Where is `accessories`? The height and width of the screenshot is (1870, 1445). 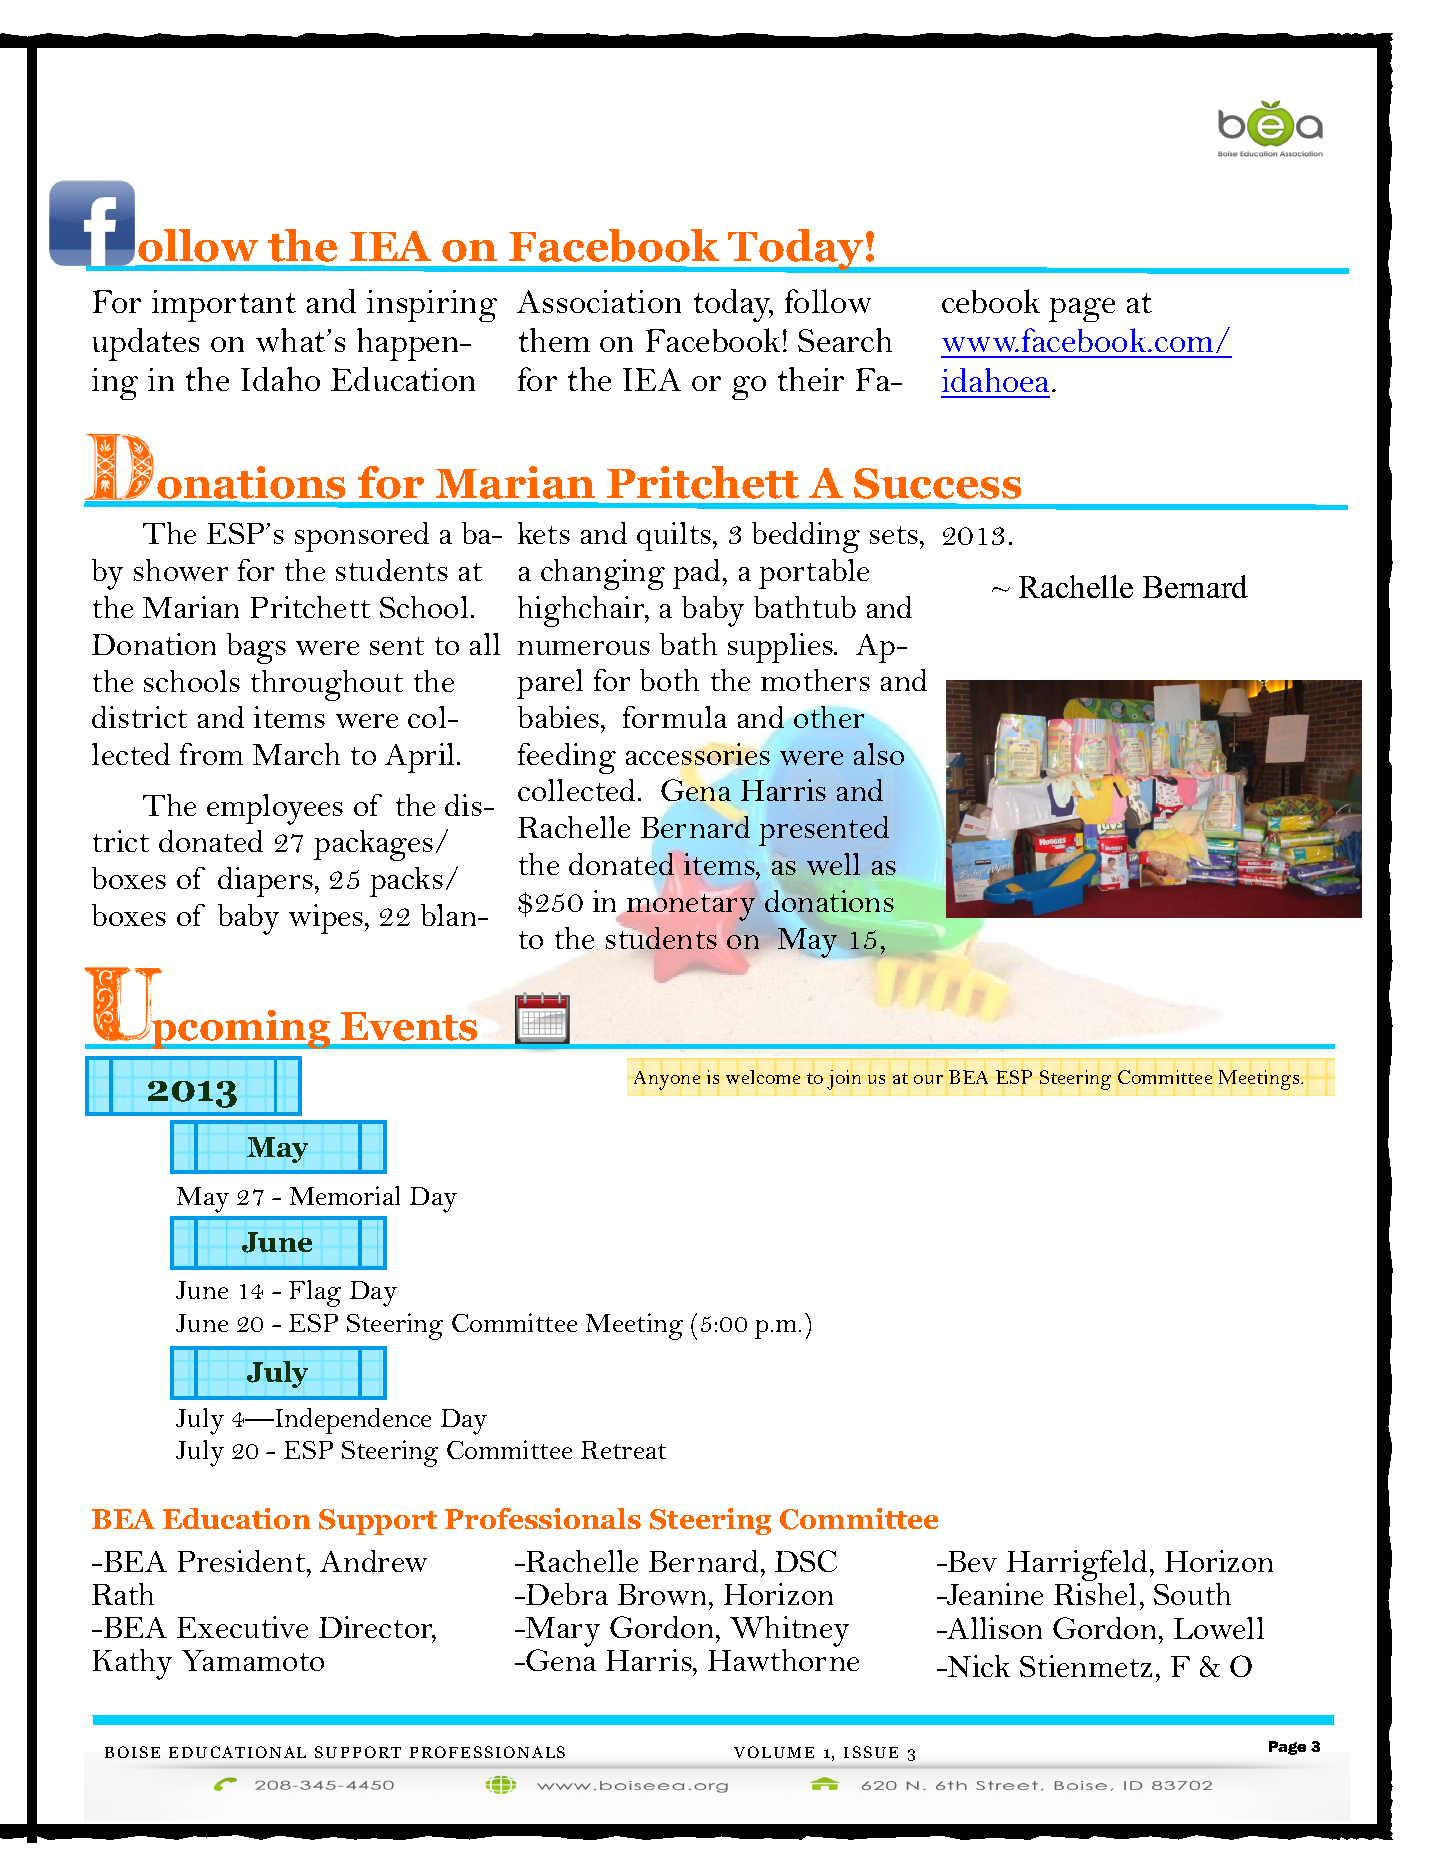
accessories is located at coordinates (698, 754).
